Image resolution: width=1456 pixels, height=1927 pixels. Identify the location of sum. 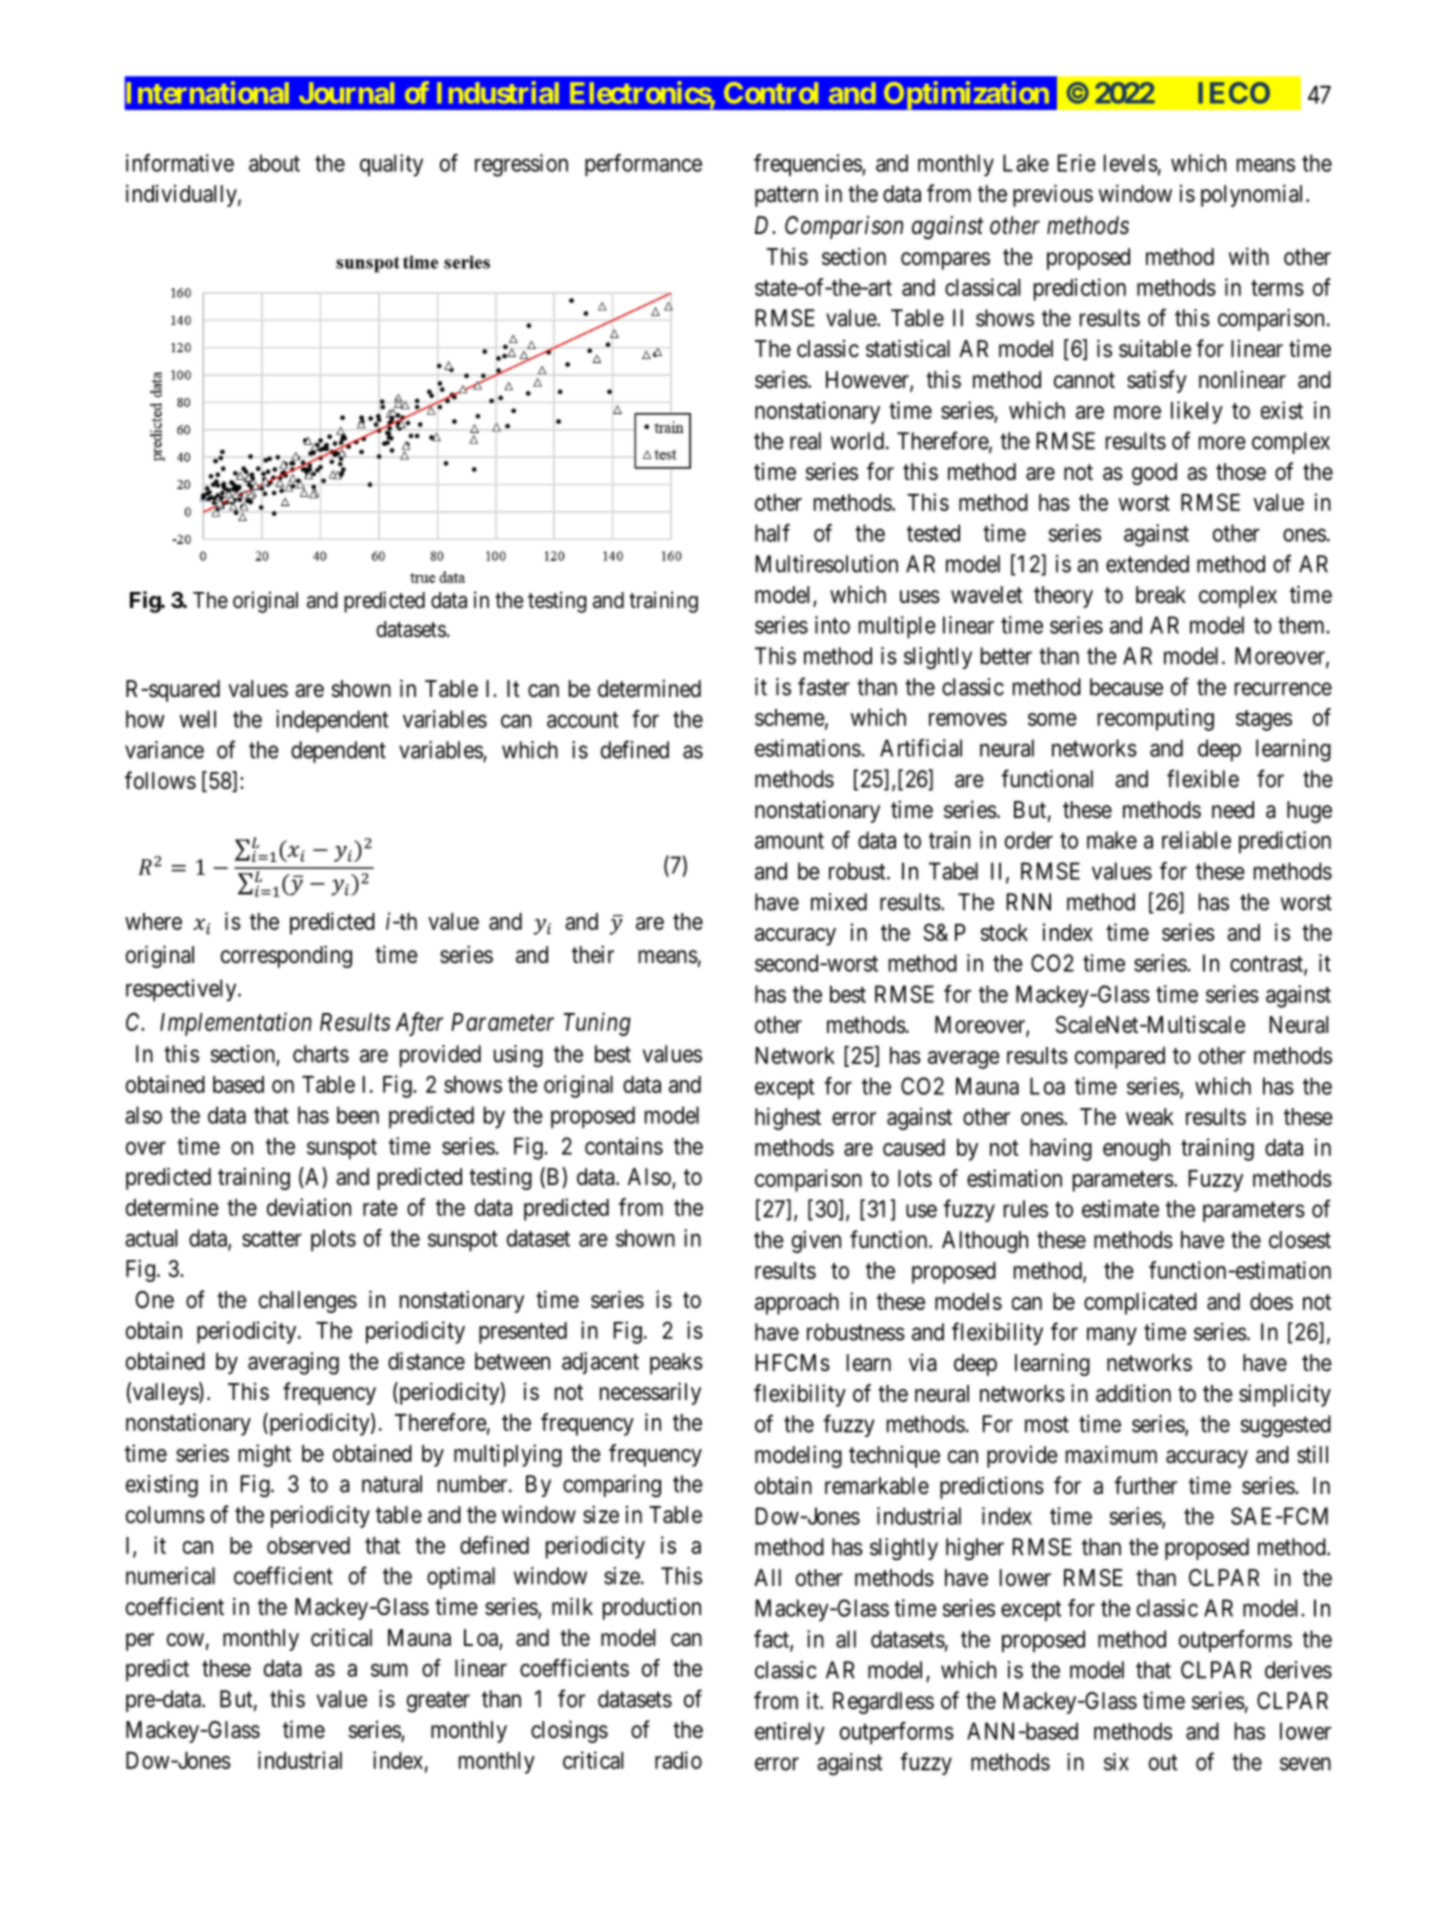
(389, 1670).
